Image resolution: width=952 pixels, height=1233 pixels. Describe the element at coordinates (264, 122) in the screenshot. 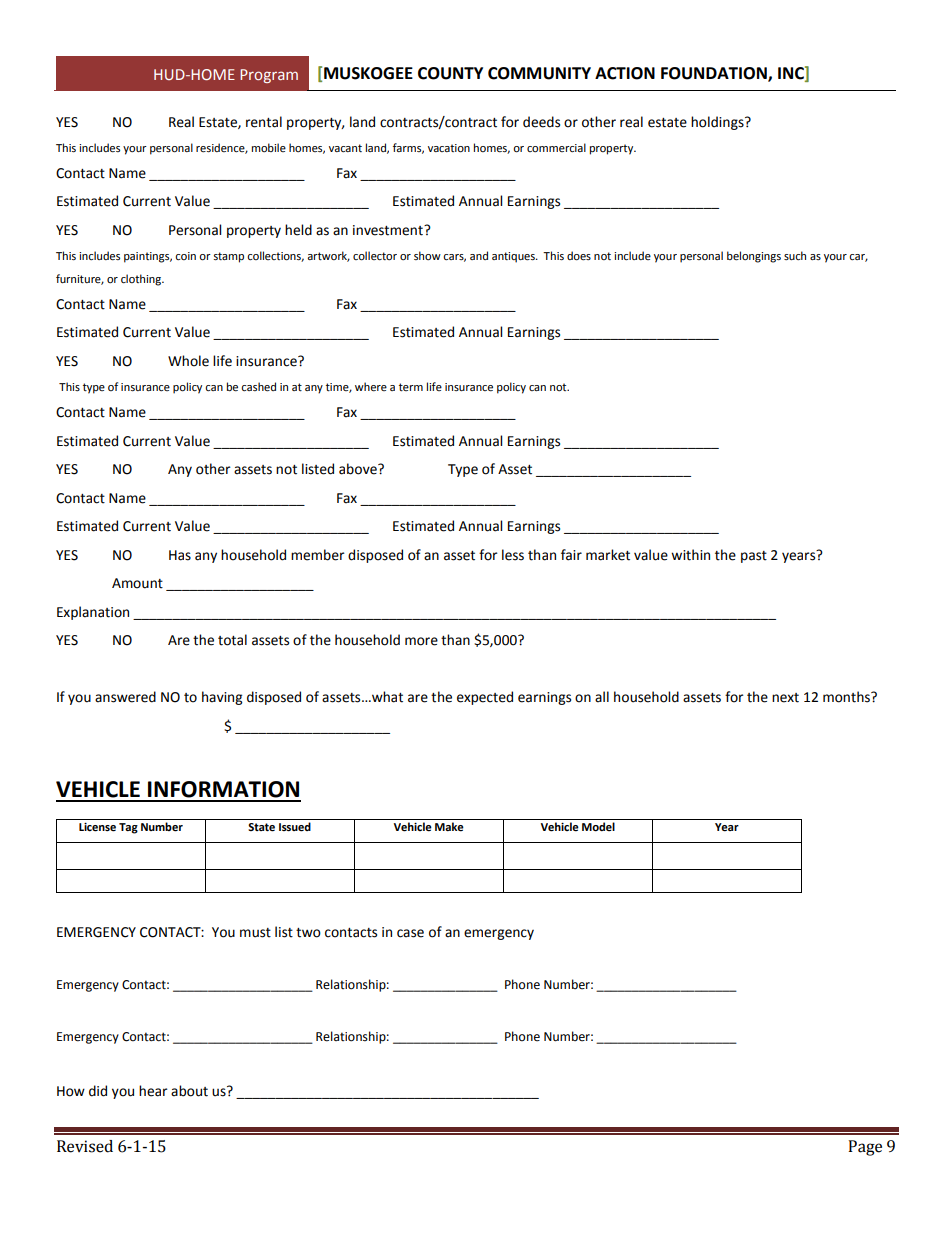

I see `rental` at that location.
